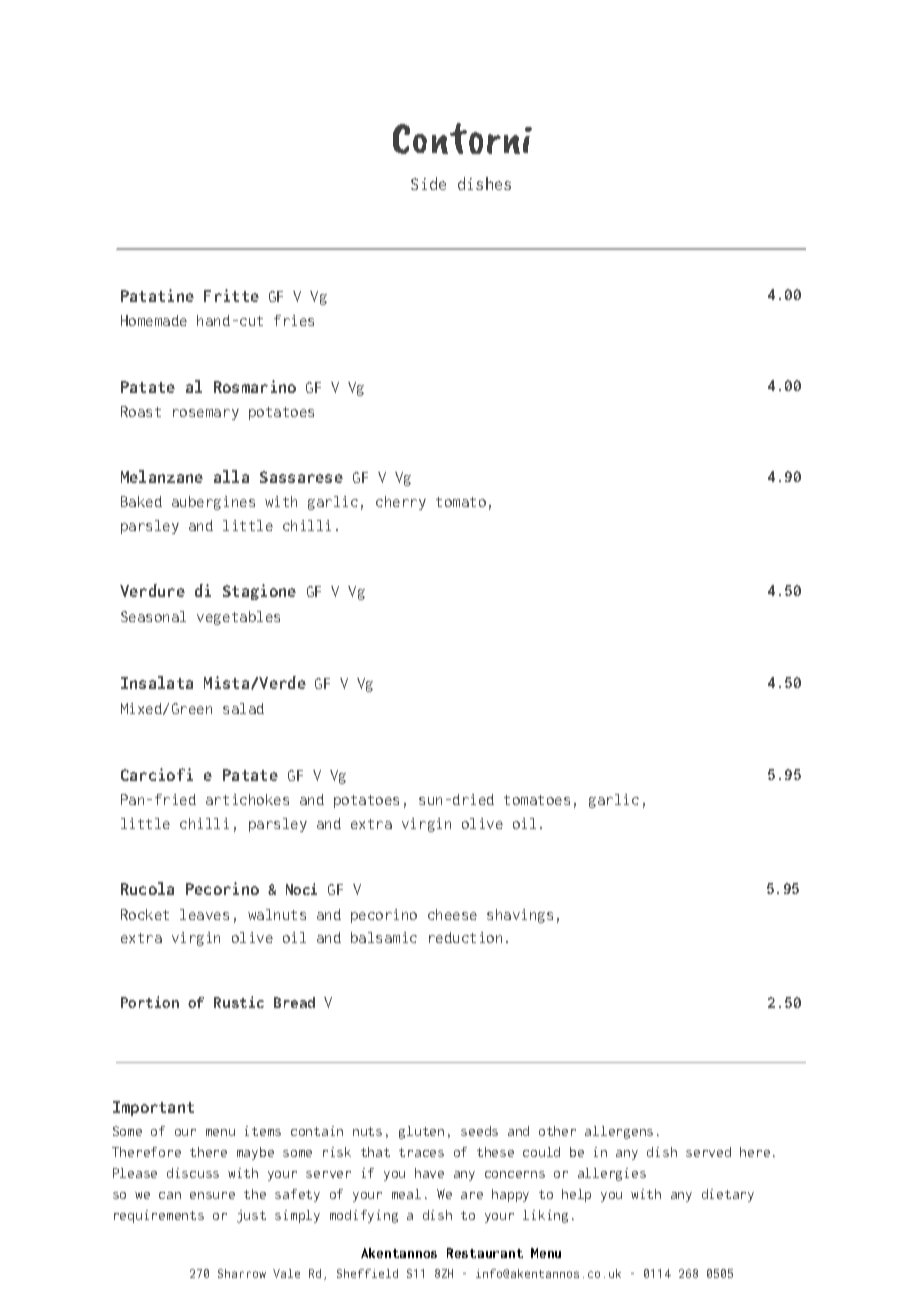 Image resolution: width=924 pixels, height=1307 pixels. What do you see at coordinates (247, 799) in the screenshot?
I see `artichokes` at bounding box center [247, 799].
